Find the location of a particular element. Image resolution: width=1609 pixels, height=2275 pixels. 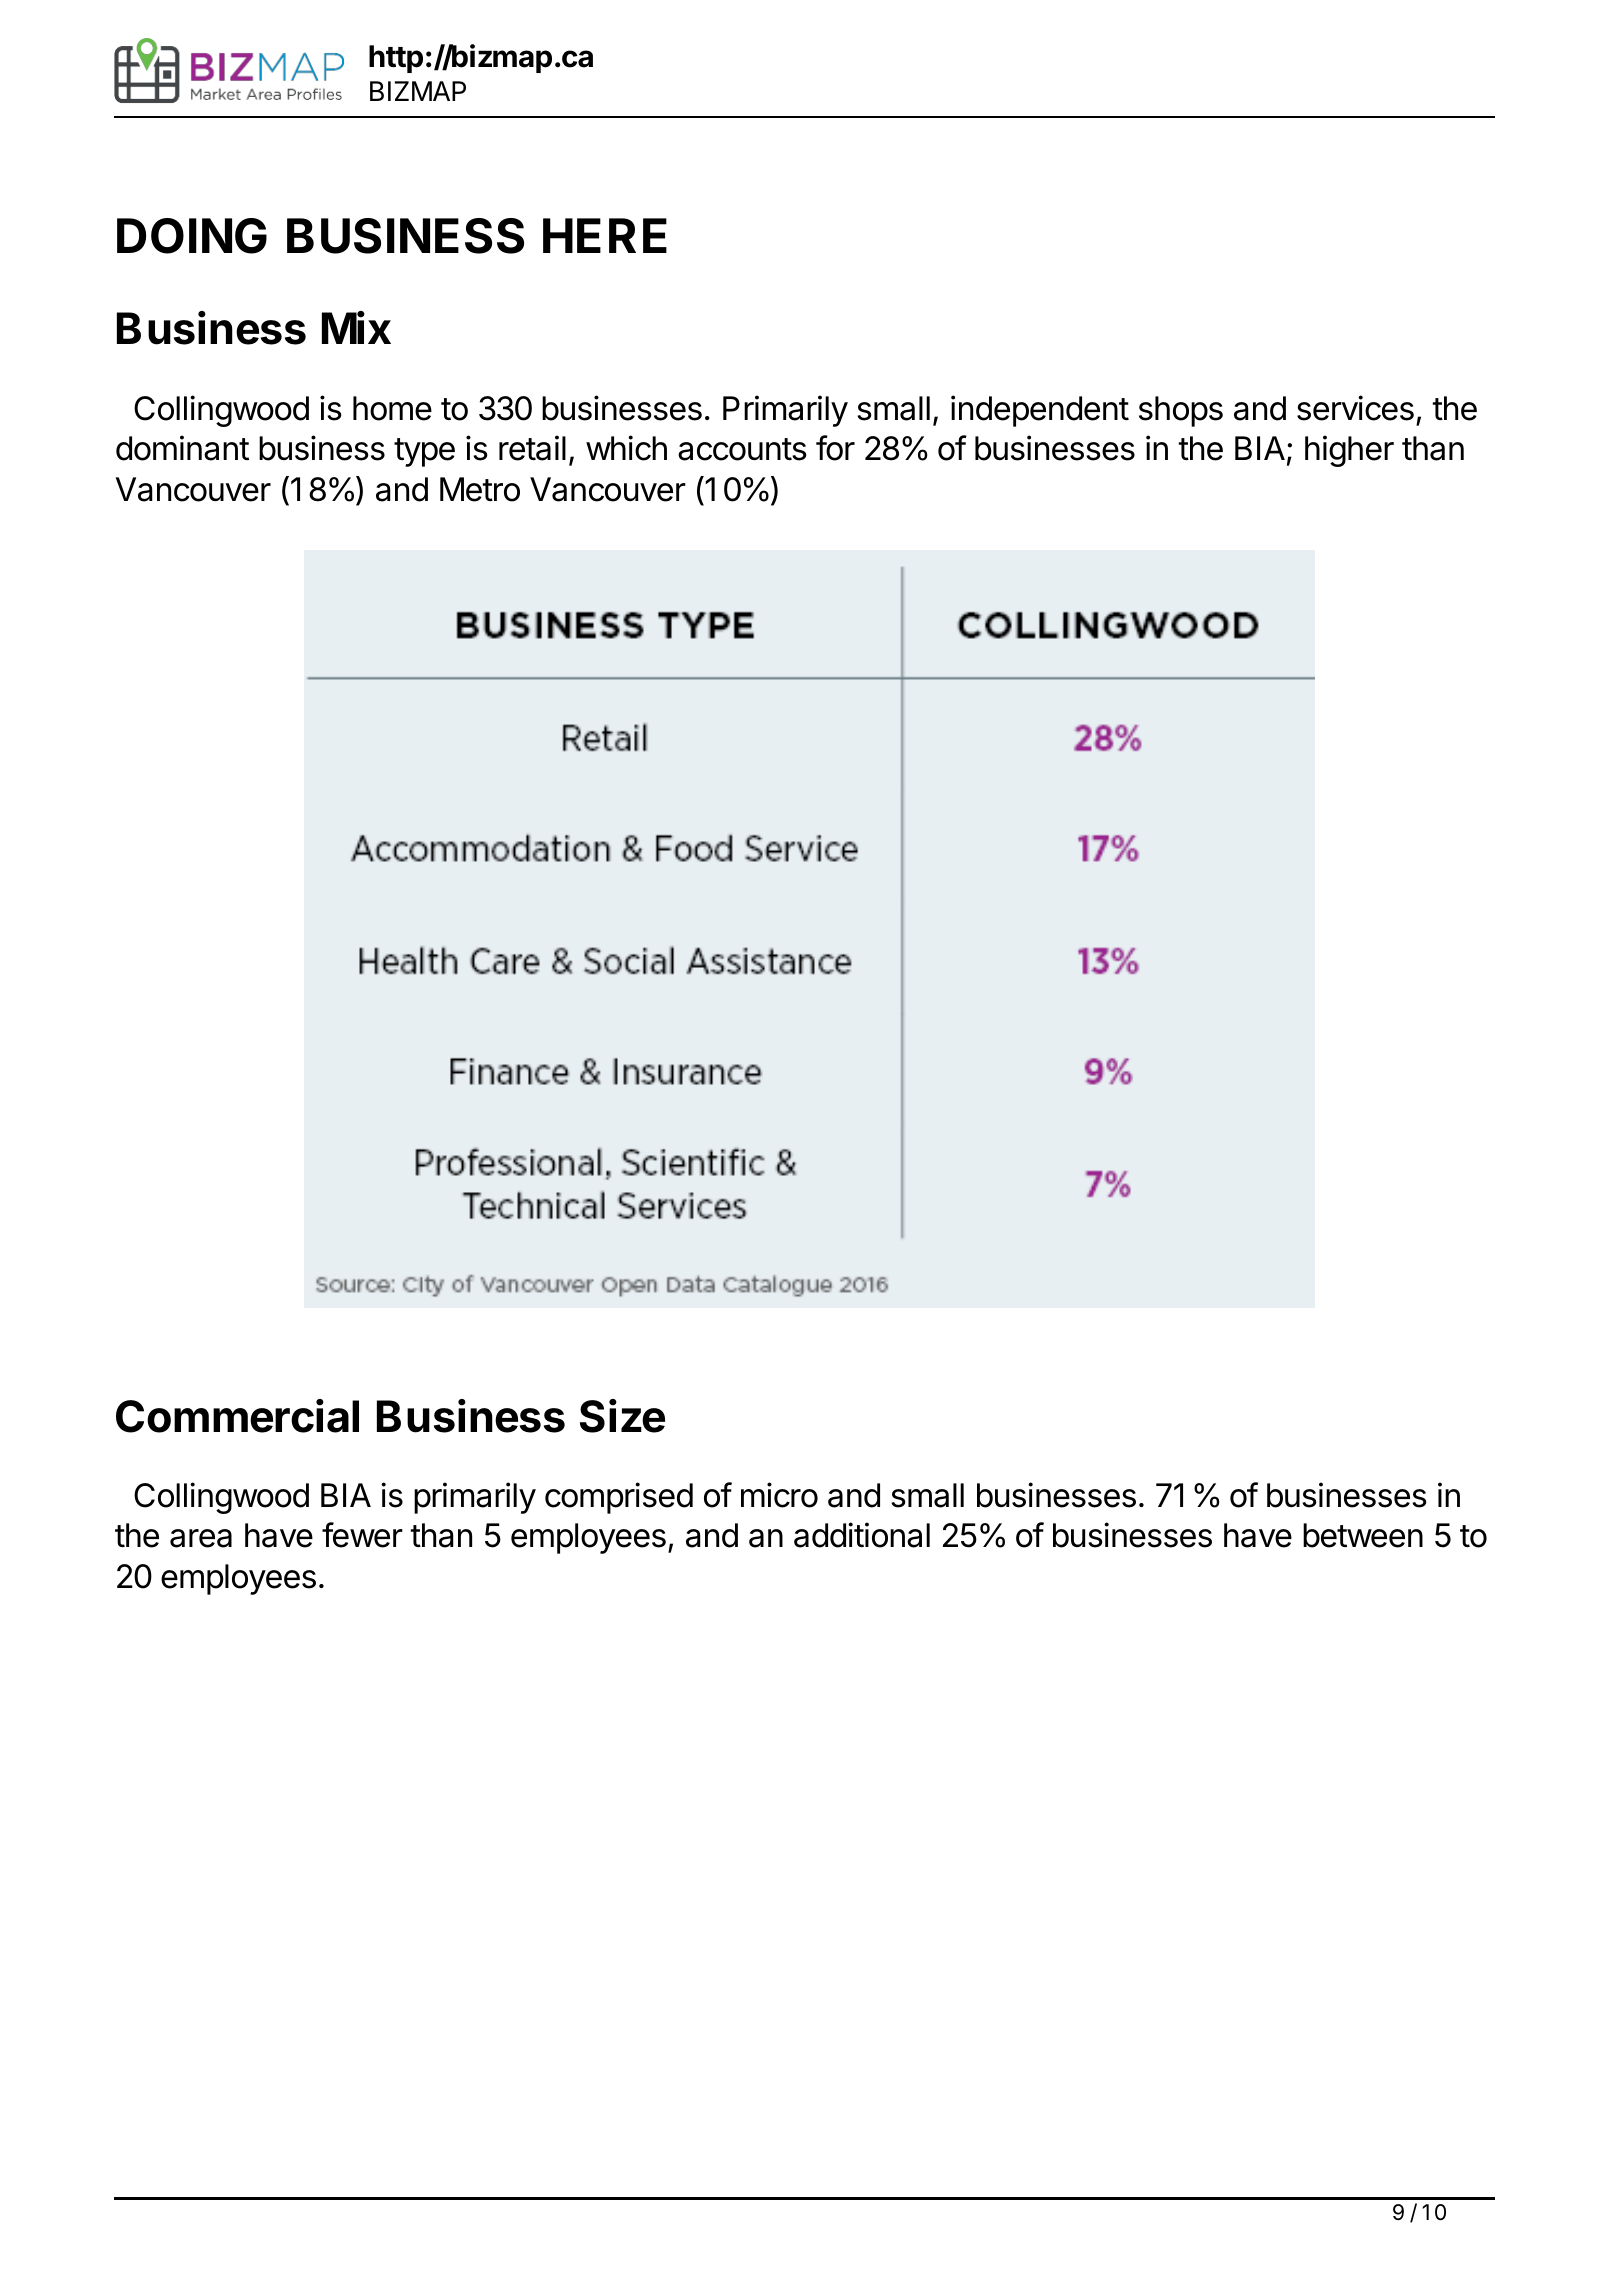

HERE is located at coordinates (605, 235).
